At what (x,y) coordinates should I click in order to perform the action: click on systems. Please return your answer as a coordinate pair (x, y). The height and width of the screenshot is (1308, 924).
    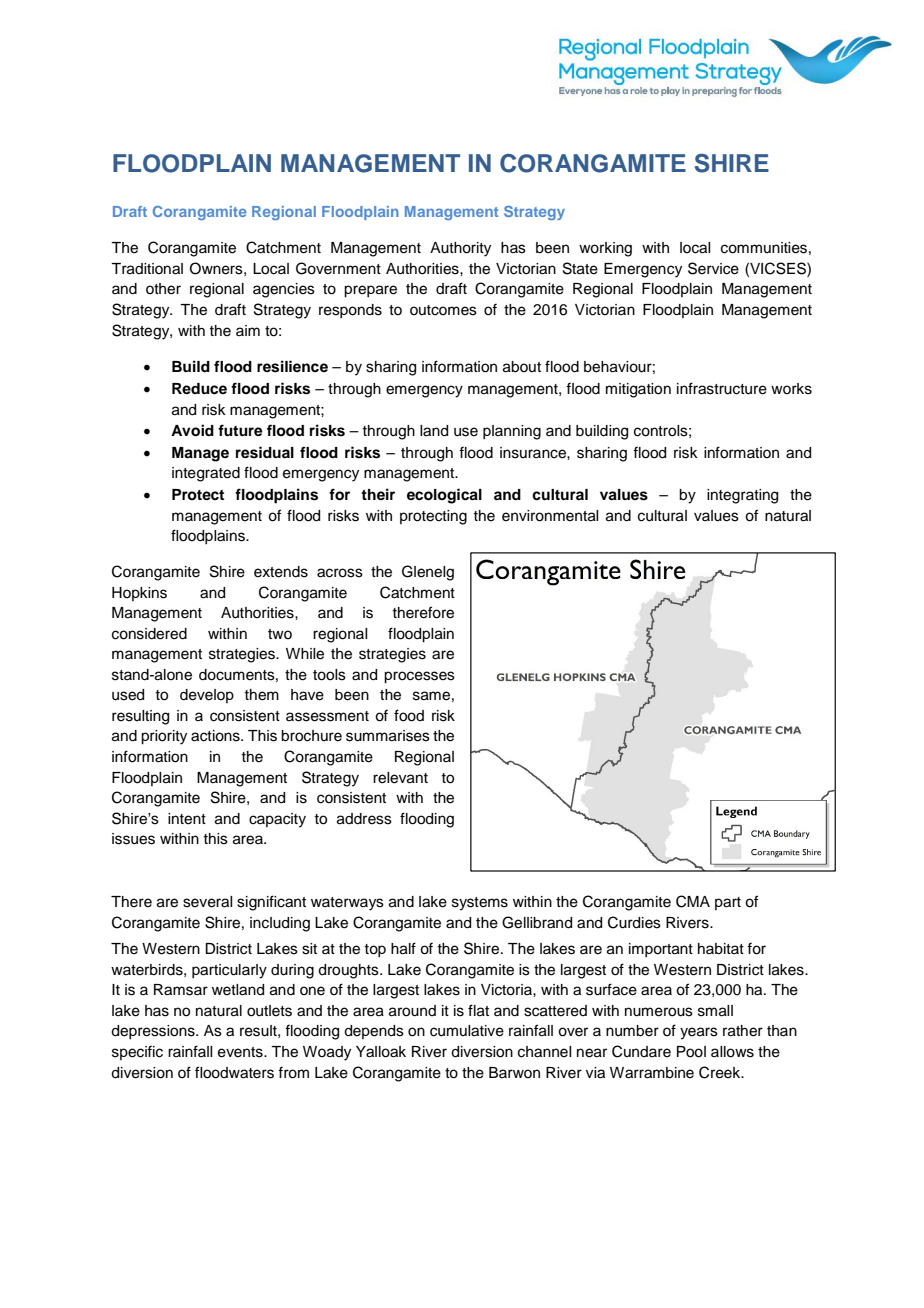
    Looking at the image, I should click on (480, 904).
